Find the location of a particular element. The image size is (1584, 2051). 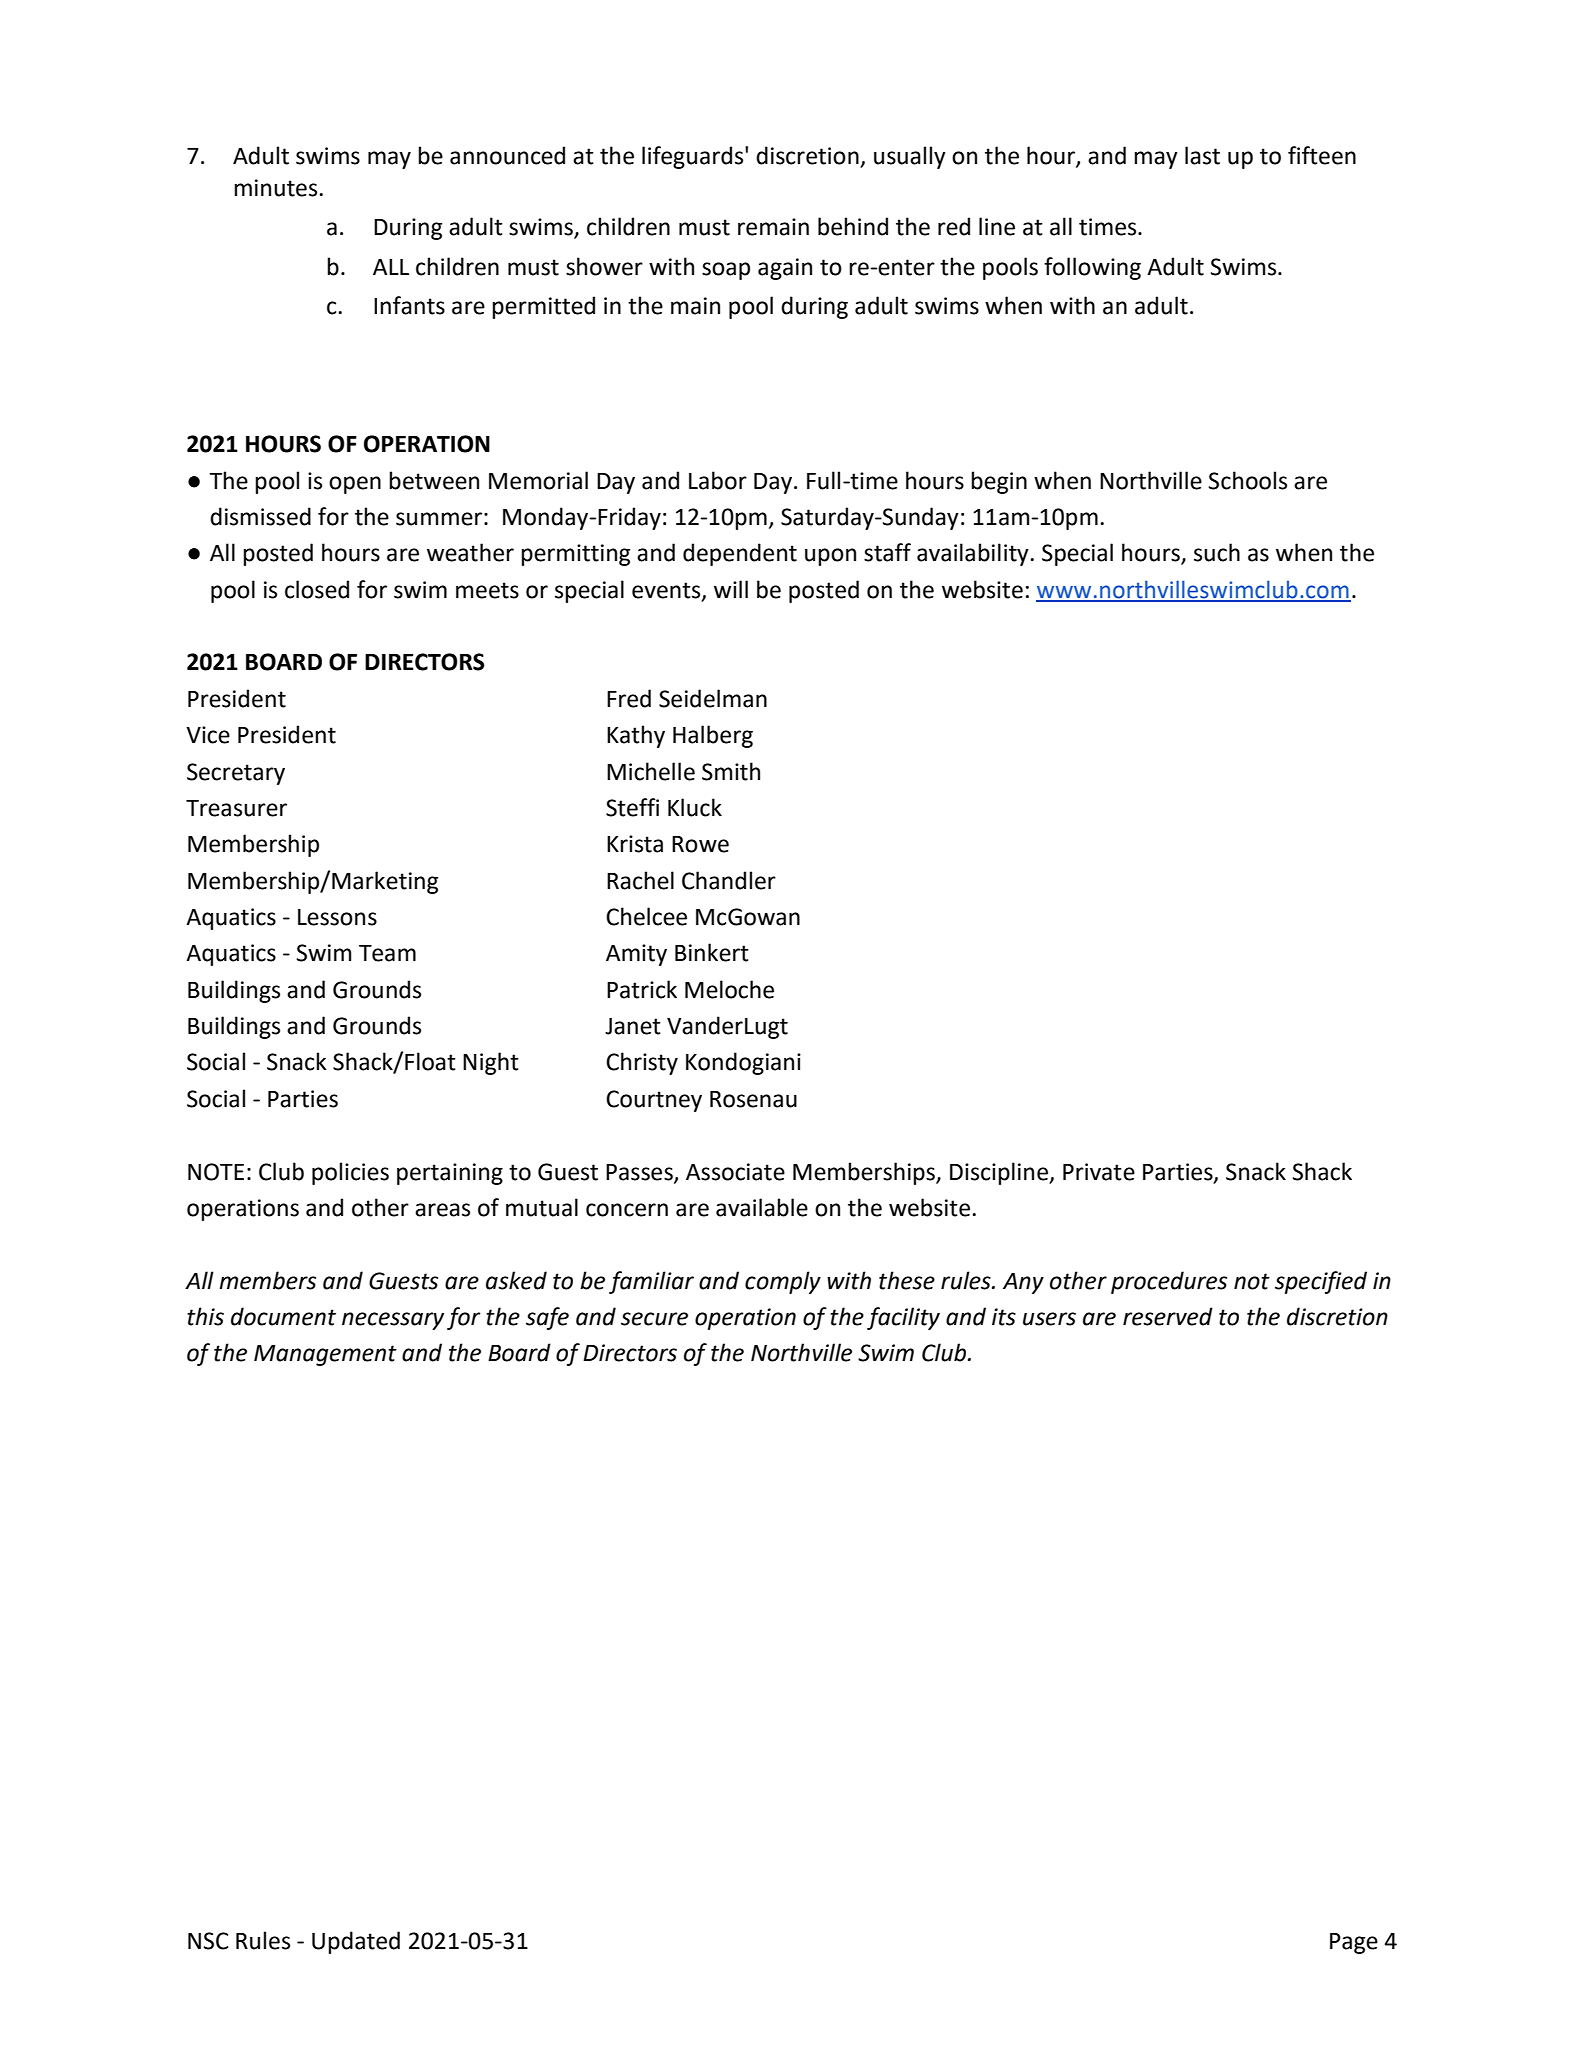

Team is located at coordinates (387, 953).
